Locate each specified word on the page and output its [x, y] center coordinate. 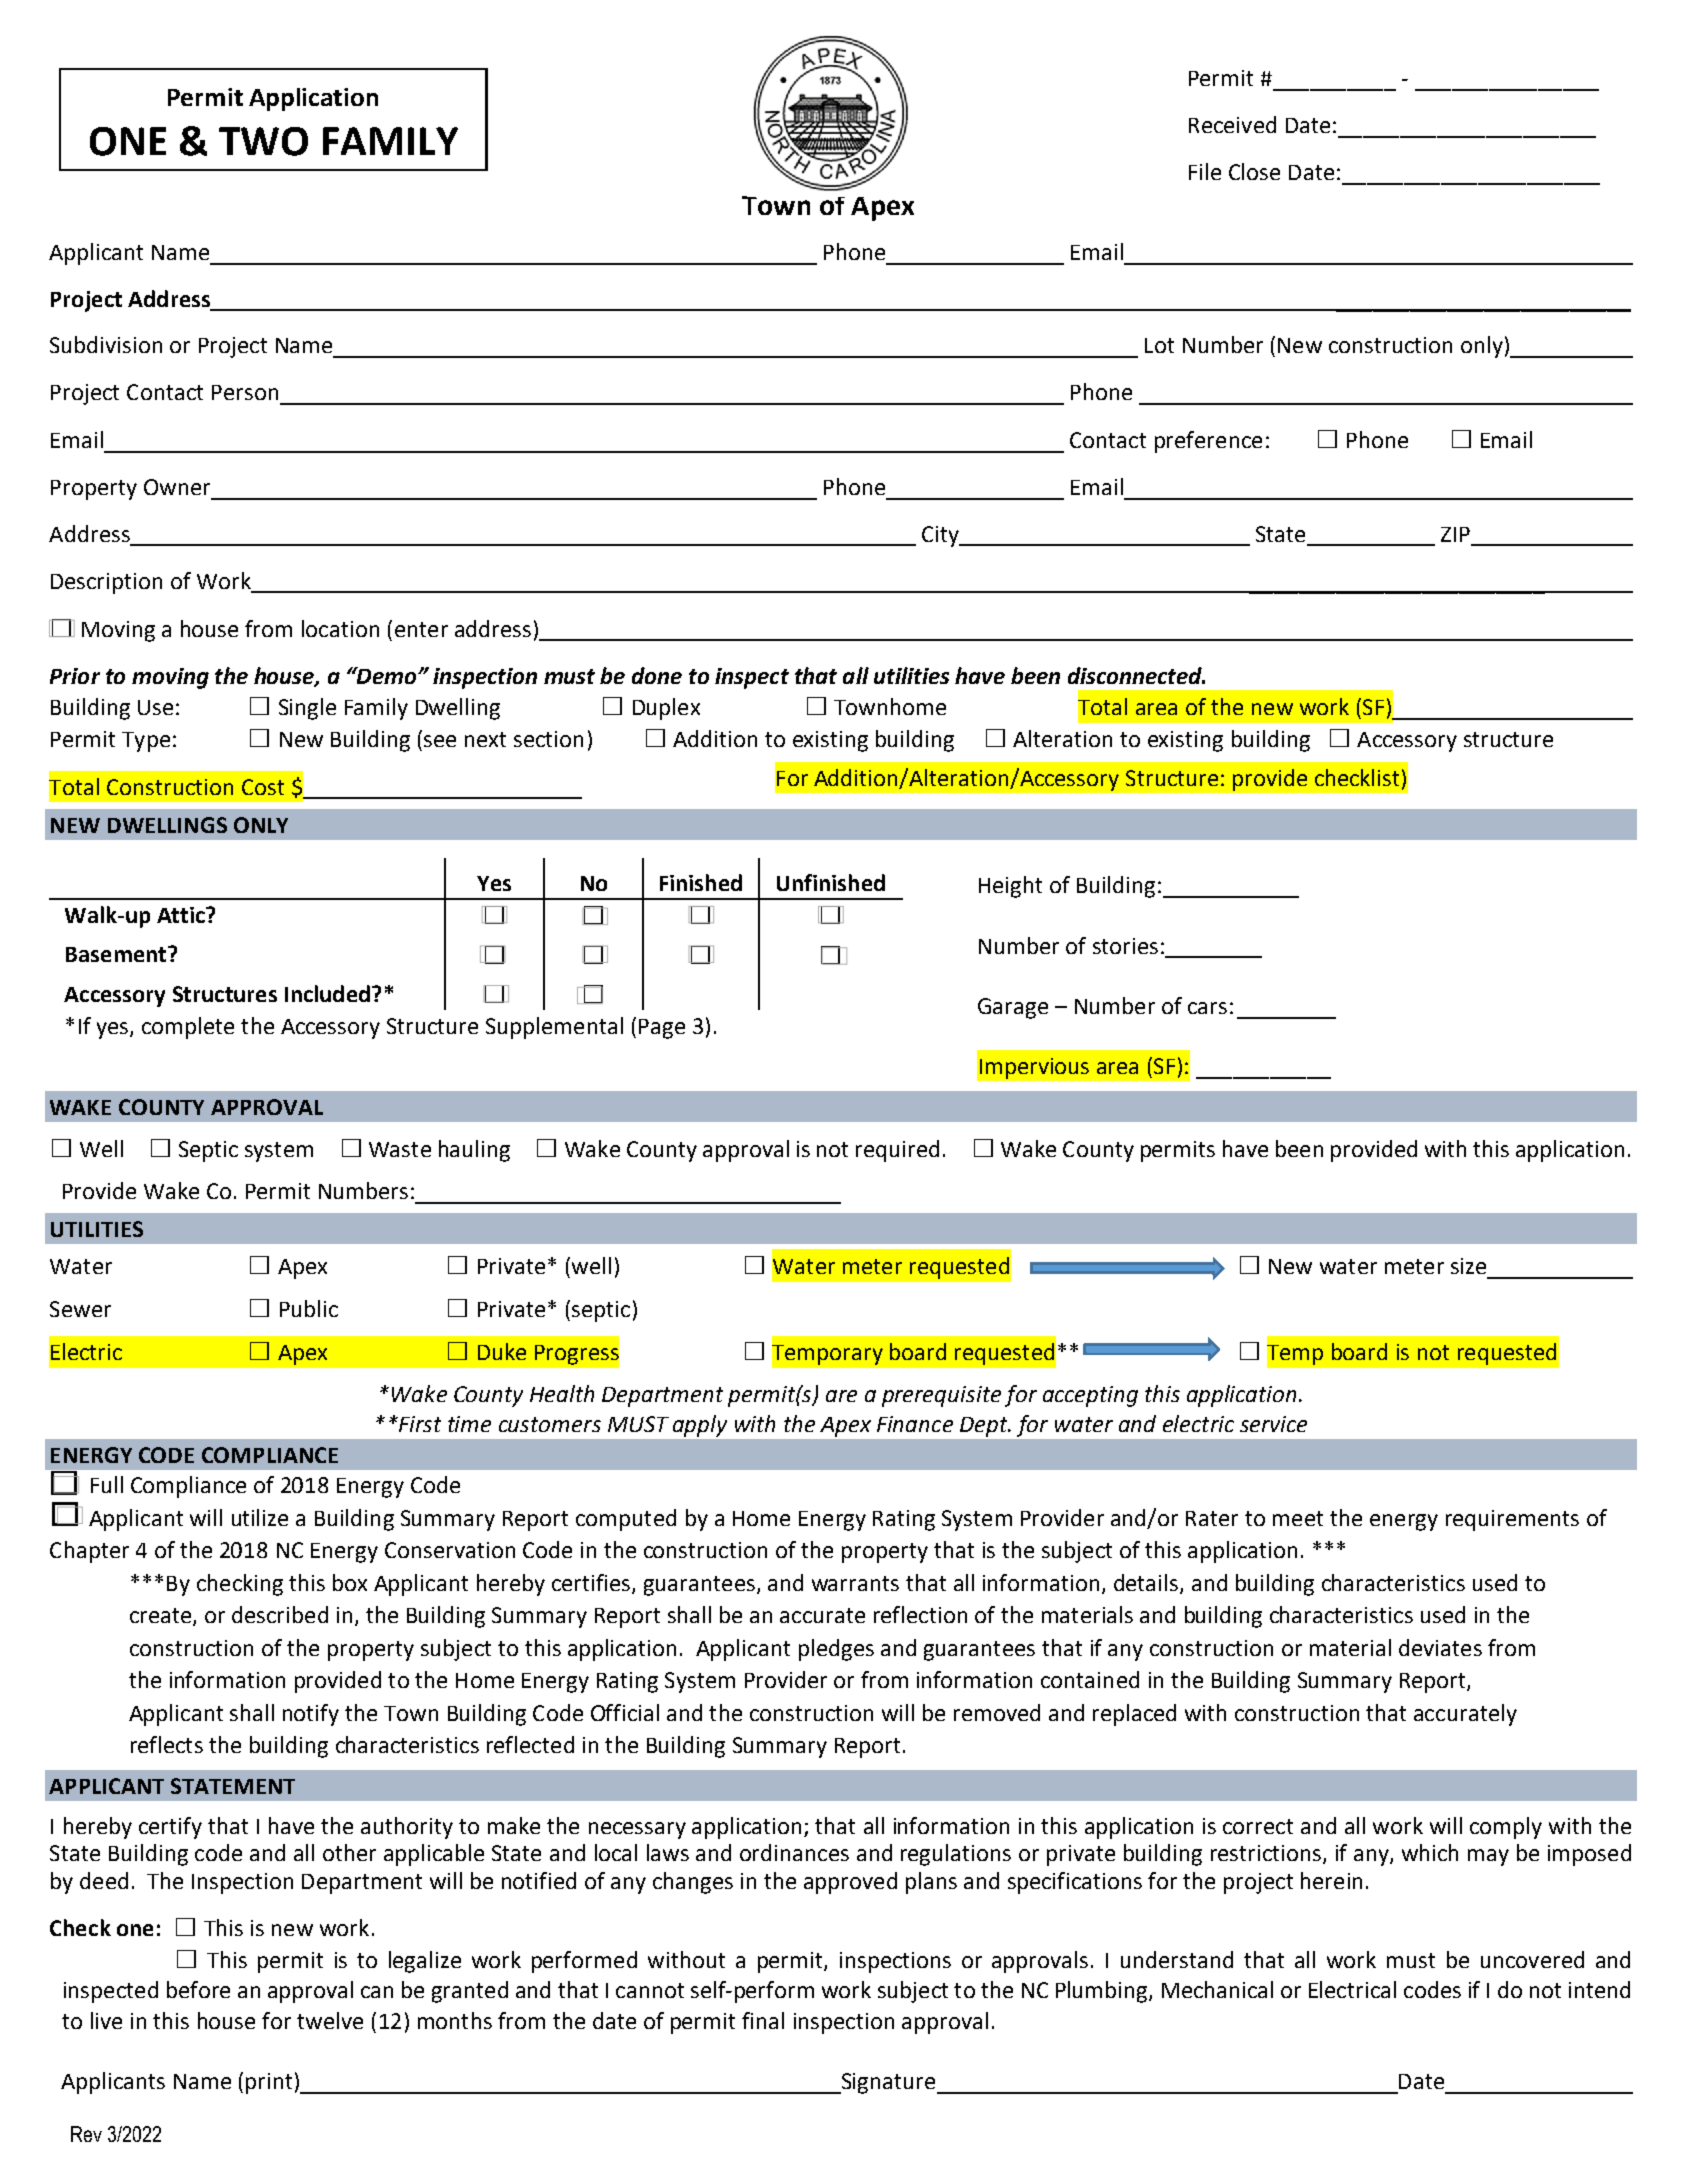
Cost [263, 787]
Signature [888, 2083]
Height [1010, 887]
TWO [263, 141]
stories [1125, 946]
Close [1254, 171]
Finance [915, 1424]
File [1205, 171]
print [269, 2083]
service [1273, 1424]
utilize [260, 1517]
